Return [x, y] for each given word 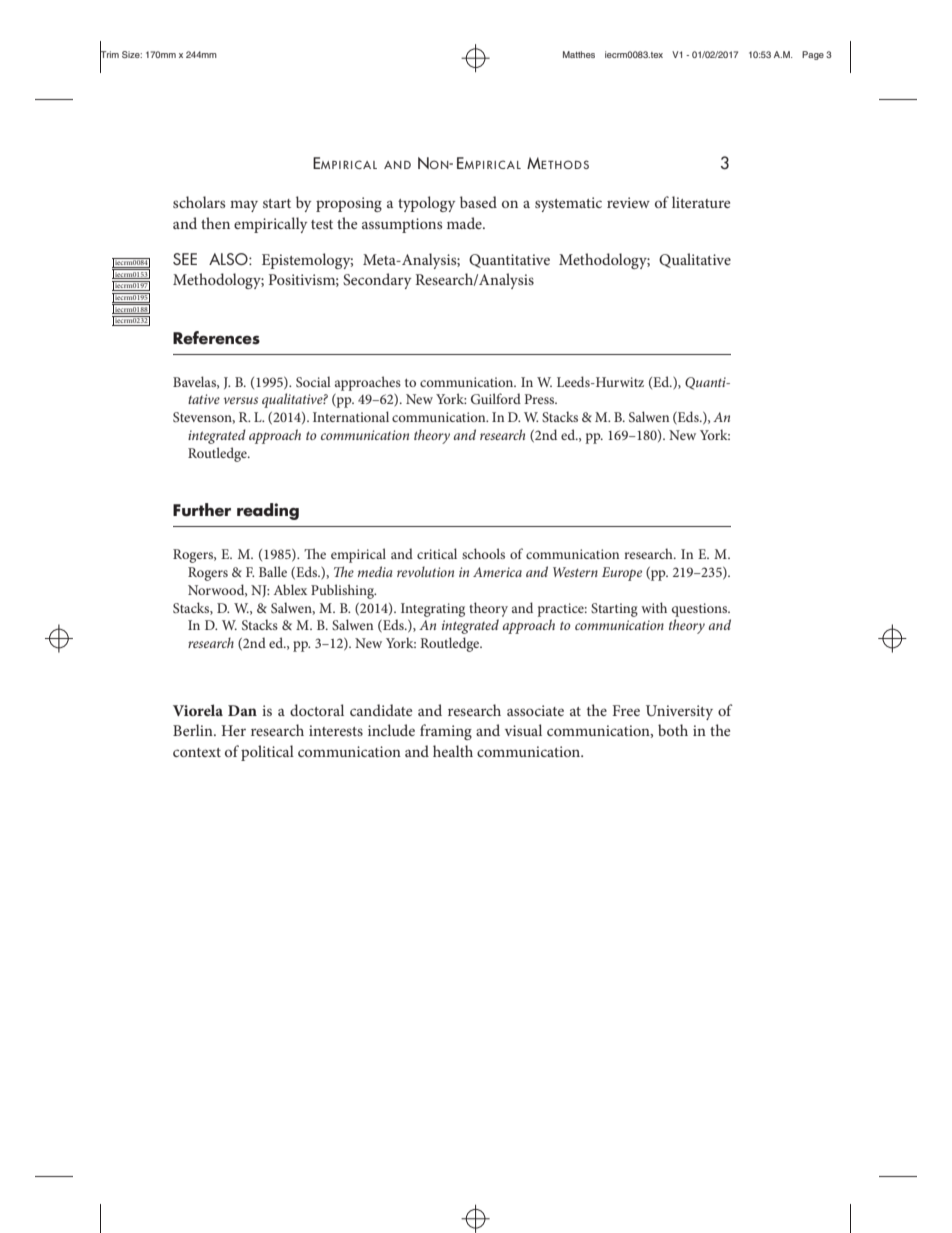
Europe [622, 574]
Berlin [194, 730]
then [215, 223]
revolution [425, 571]
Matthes [579, 54]
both [673, 730]
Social [313, 381]
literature [701, 202]
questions [701, 610]
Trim [109, 55]
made [465, 223]
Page [813, 55]
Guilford [496, 398]
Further [202, 510]
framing [446, 732]
